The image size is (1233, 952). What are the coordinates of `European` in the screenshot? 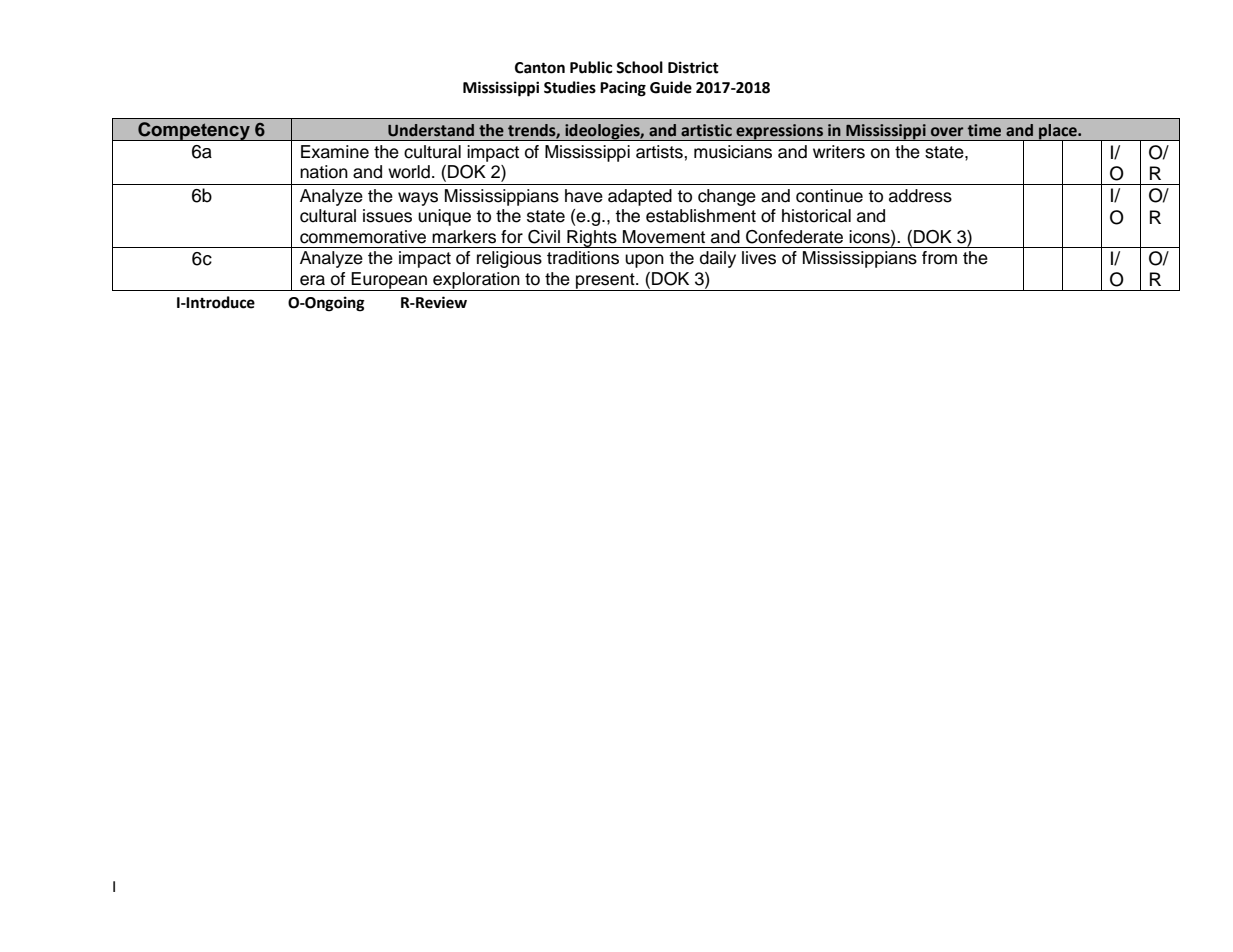 It's located at (389, 281).
